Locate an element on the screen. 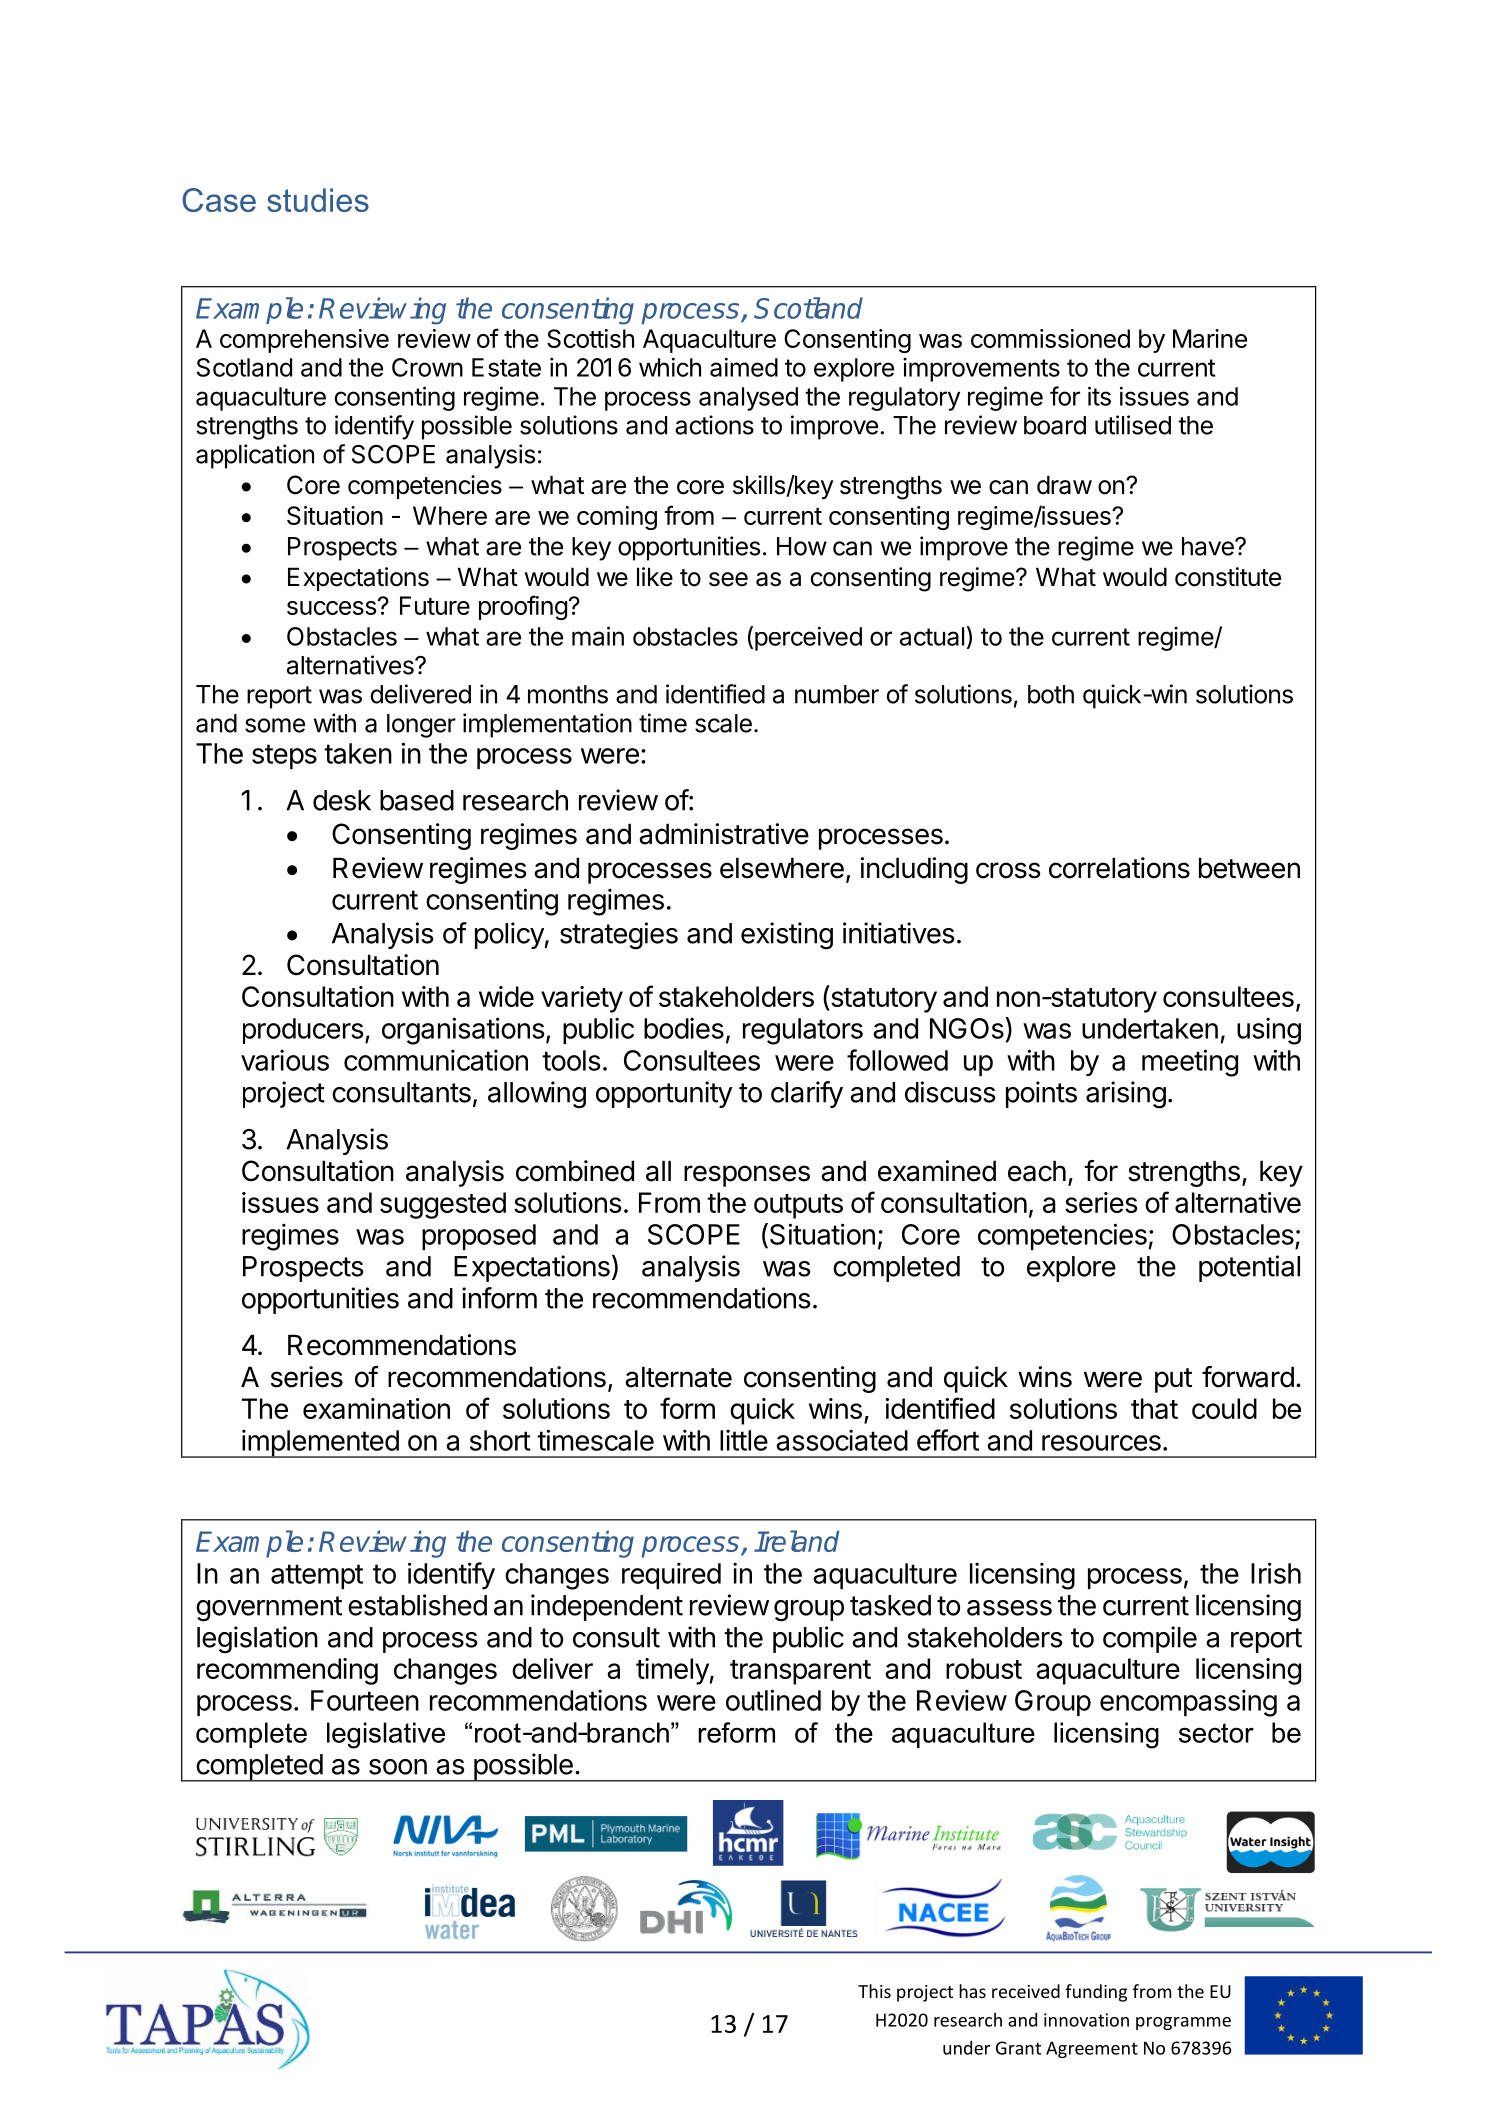 This screenshot has height=2117, width=1497. Marine is located at coordinates (1210, 338).
